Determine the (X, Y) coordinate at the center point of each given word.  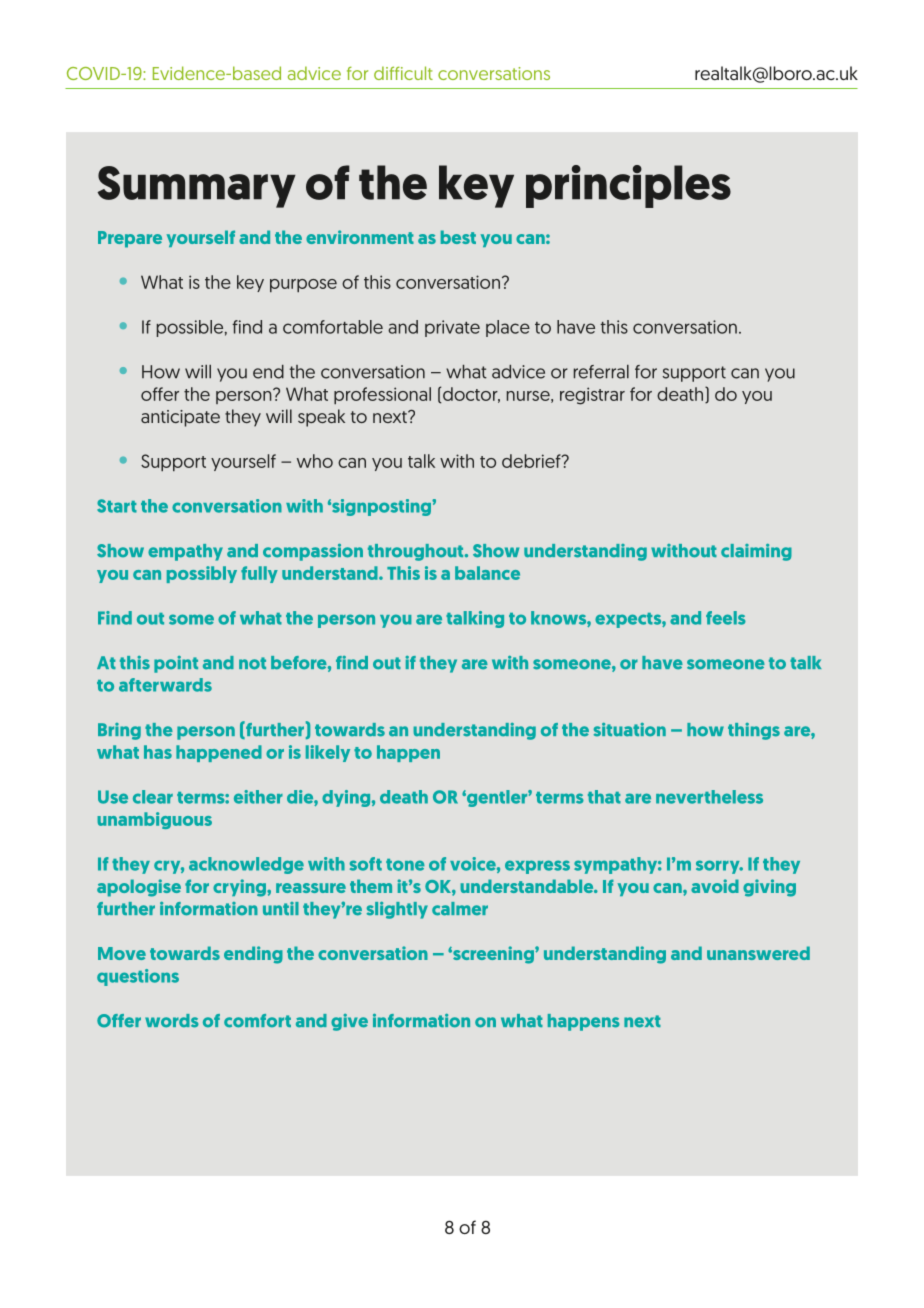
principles (628, 186)
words (172, 1021)
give (349, 1022)
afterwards (165, 685)
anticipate (180, 418)
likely (328, 753)
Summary (196, 187)
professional (382, 395)
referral (601, 372)
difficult (403, 73)
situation (630, 730)
